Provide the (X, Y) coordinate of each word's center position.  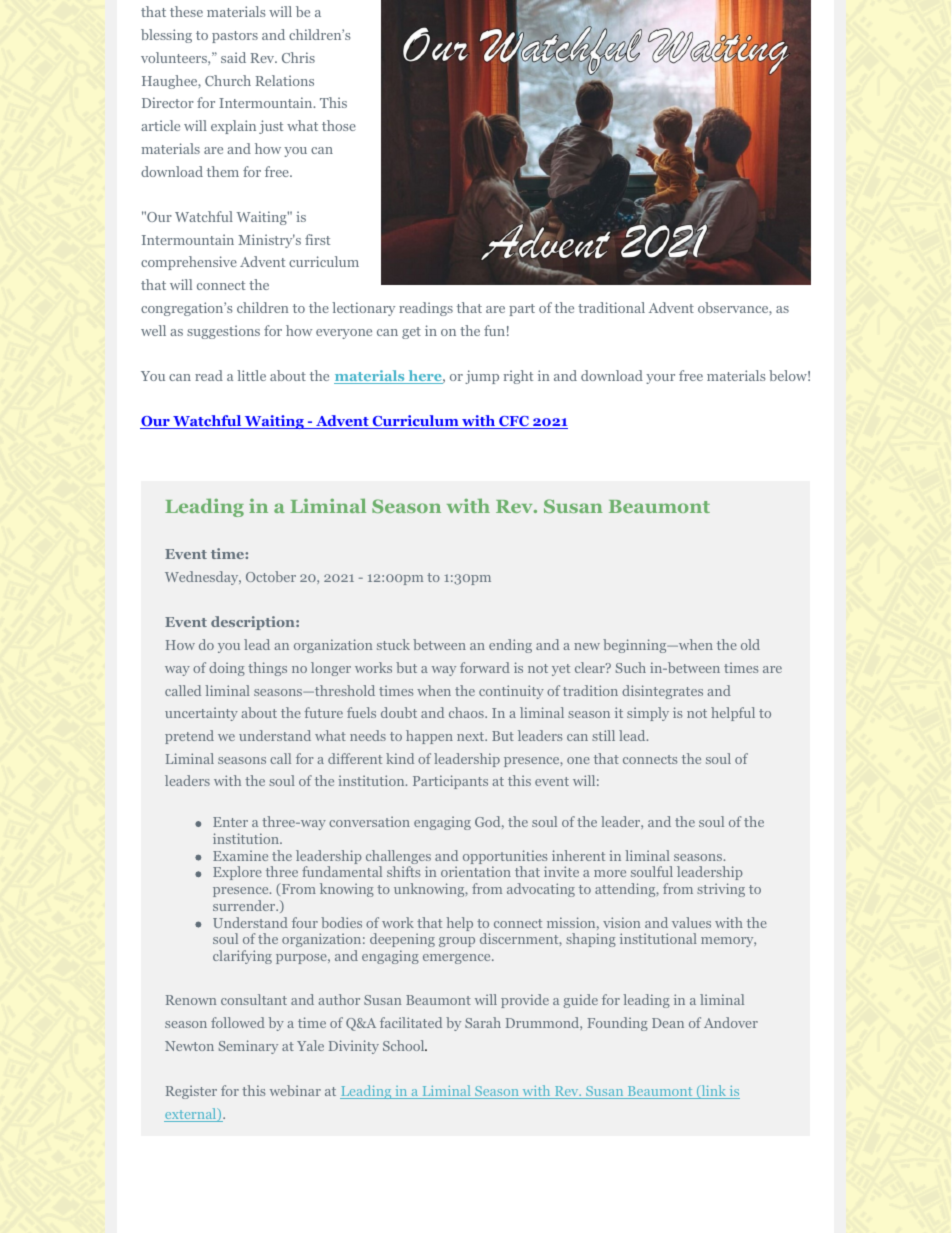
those (339, 125)
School (405, 1045)
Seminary (248, 1047)
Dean (668, 1023)
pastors (235, 37)
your (660, 379)
